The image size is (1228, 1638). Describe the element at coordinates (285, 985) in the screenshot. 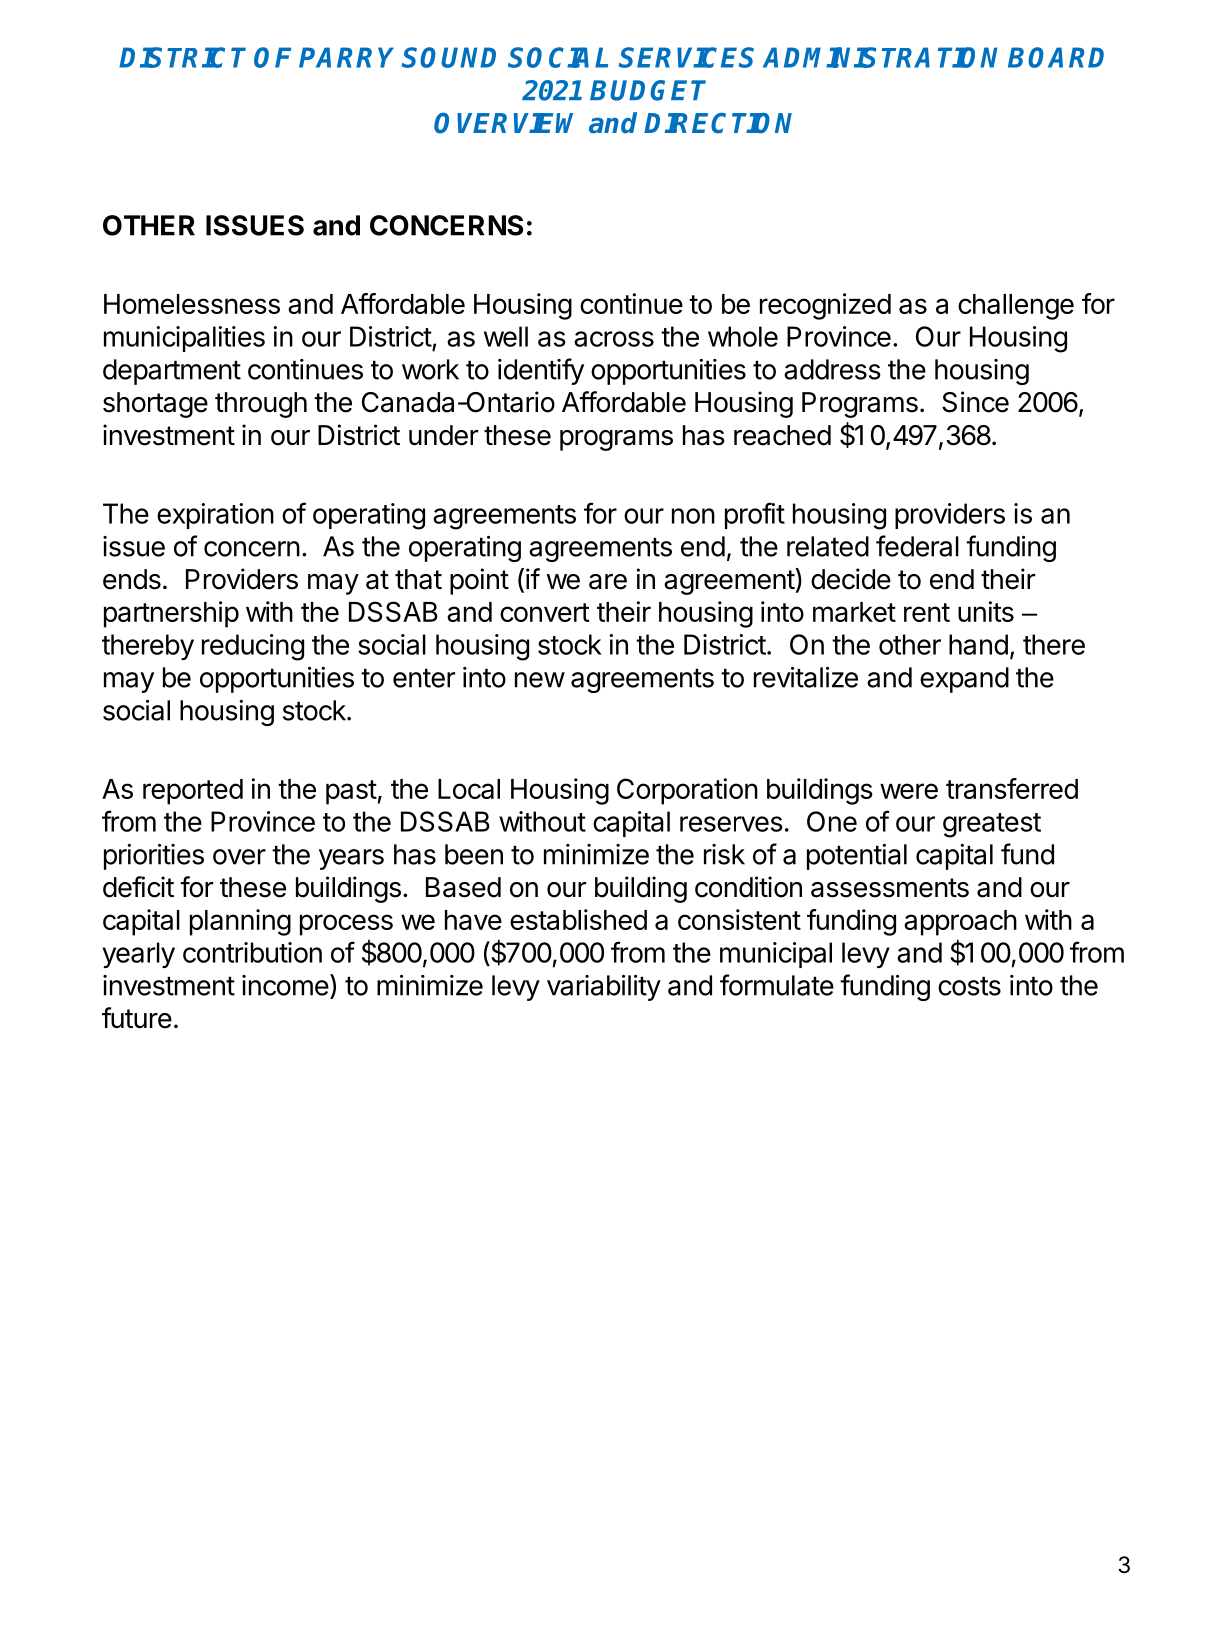

I see `income` at that location.
